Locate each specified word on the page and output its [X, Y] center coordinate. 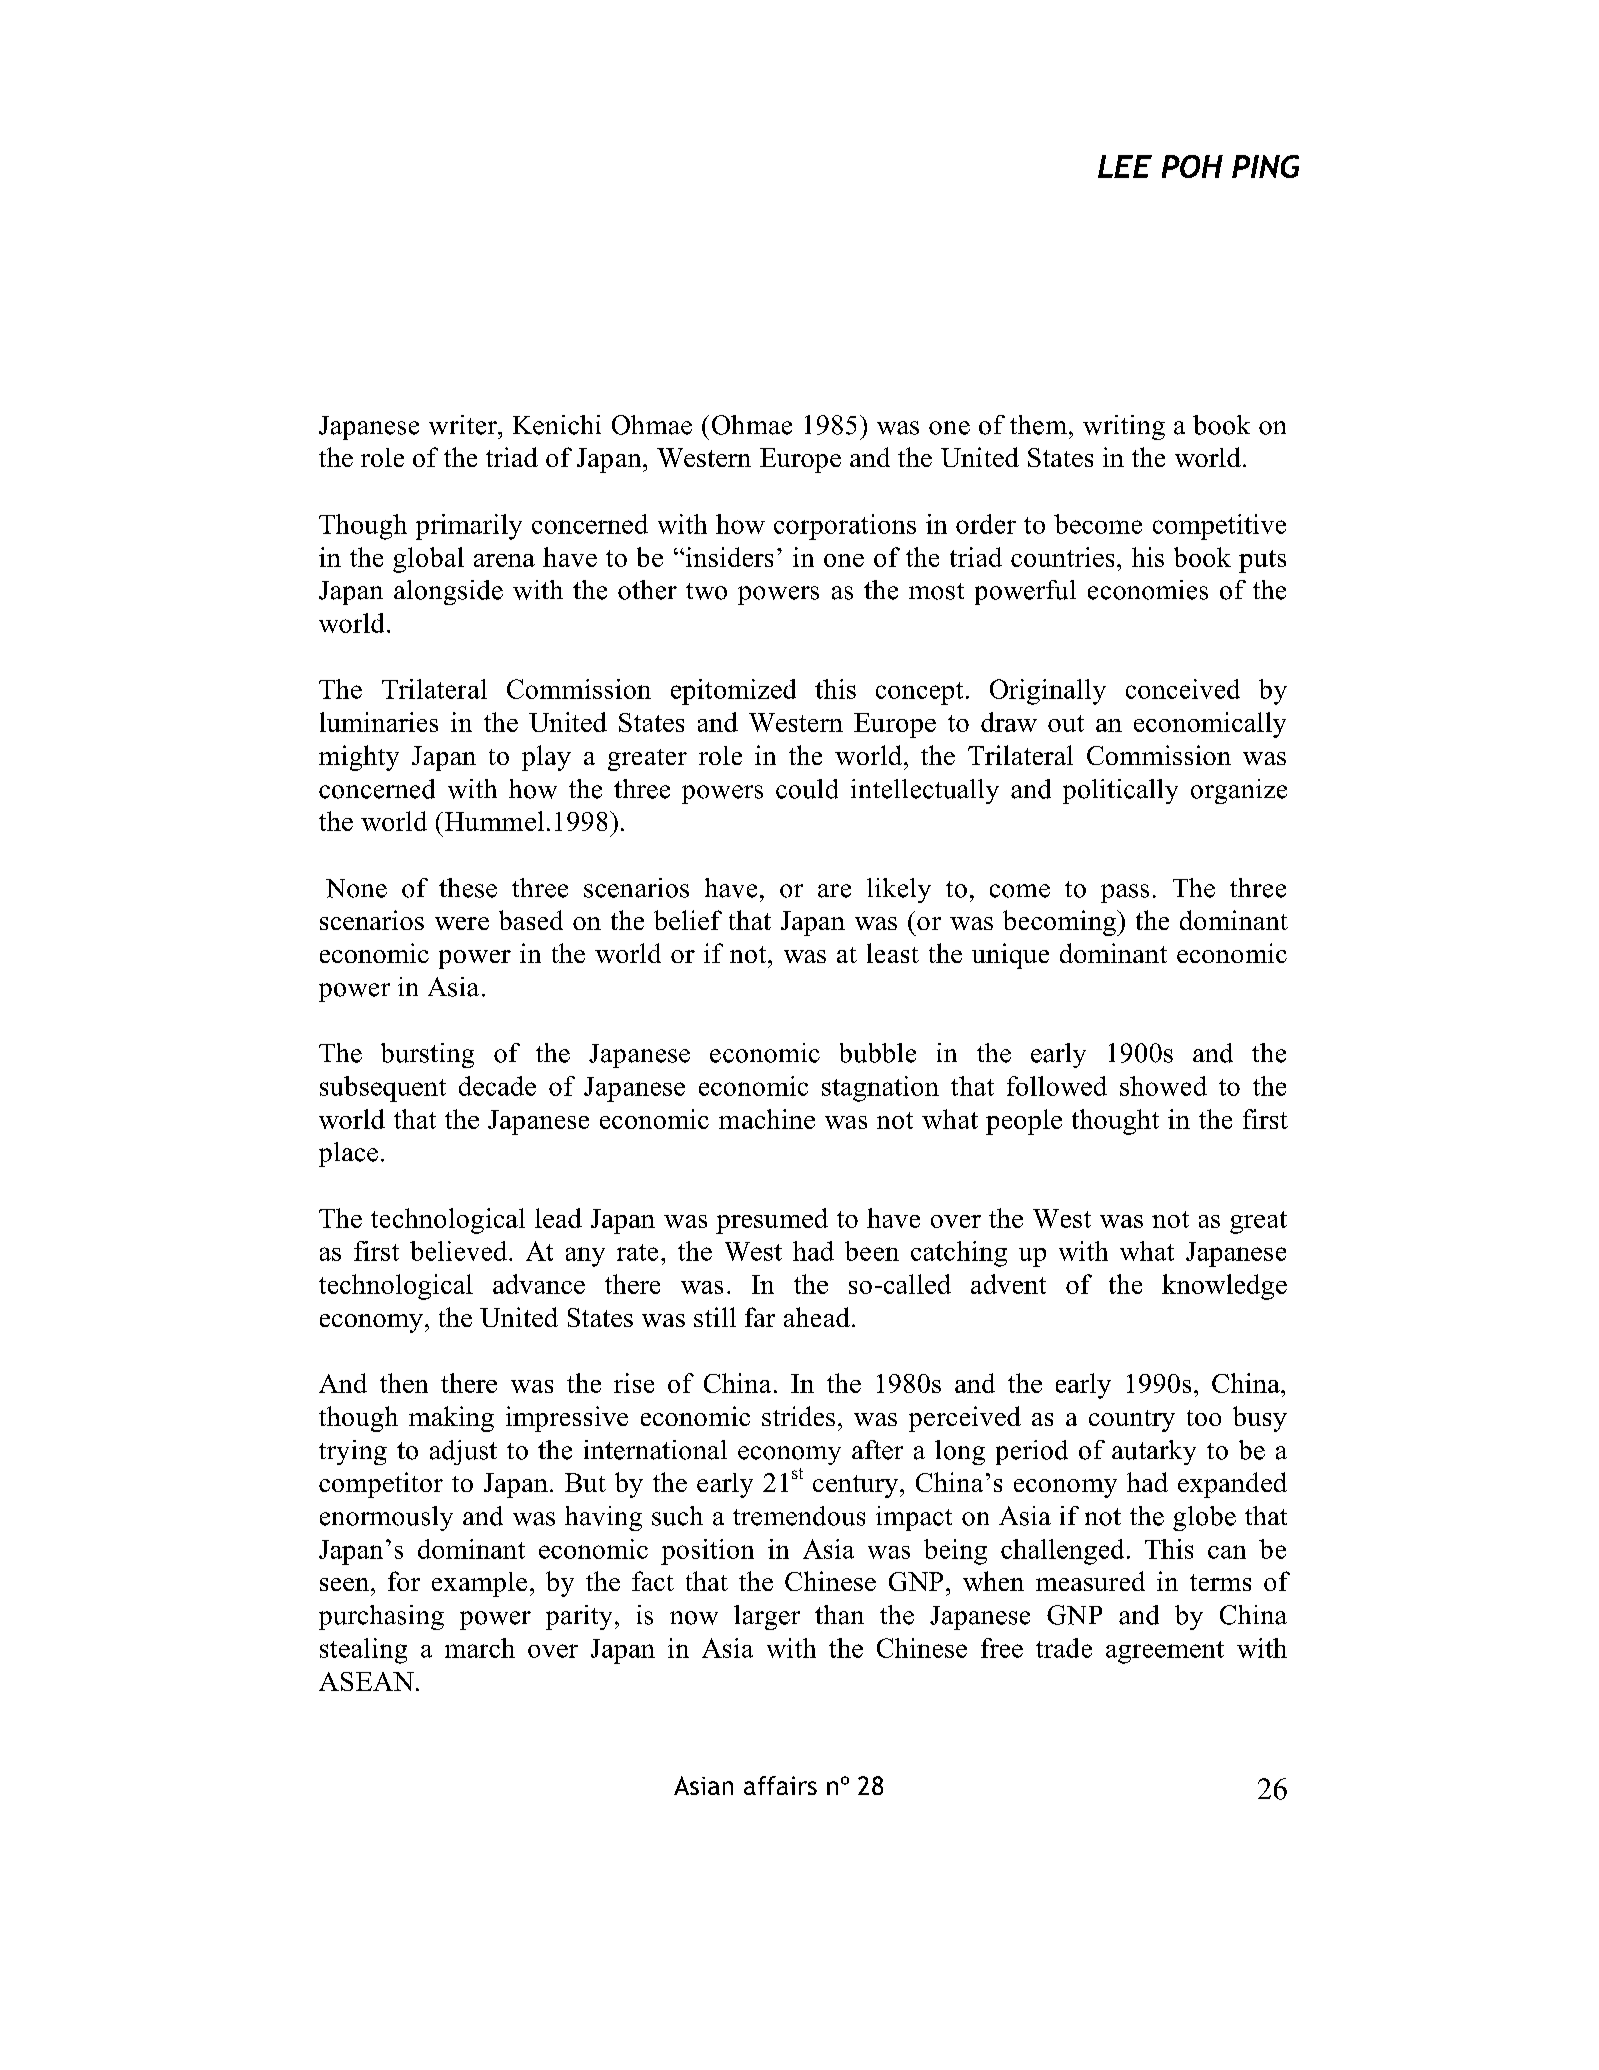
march [480, 1648]
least [893, 953]
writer [464, 425]
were [462, 923]
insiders [729, 557]
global [428, 560]
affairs [780, 1785]
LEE [1125, 166]
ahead [817, 1317]
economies [1148, 590]
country [1132, 1421]
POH [1192, 166]
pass [1125, 893]
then [404, 1383]
